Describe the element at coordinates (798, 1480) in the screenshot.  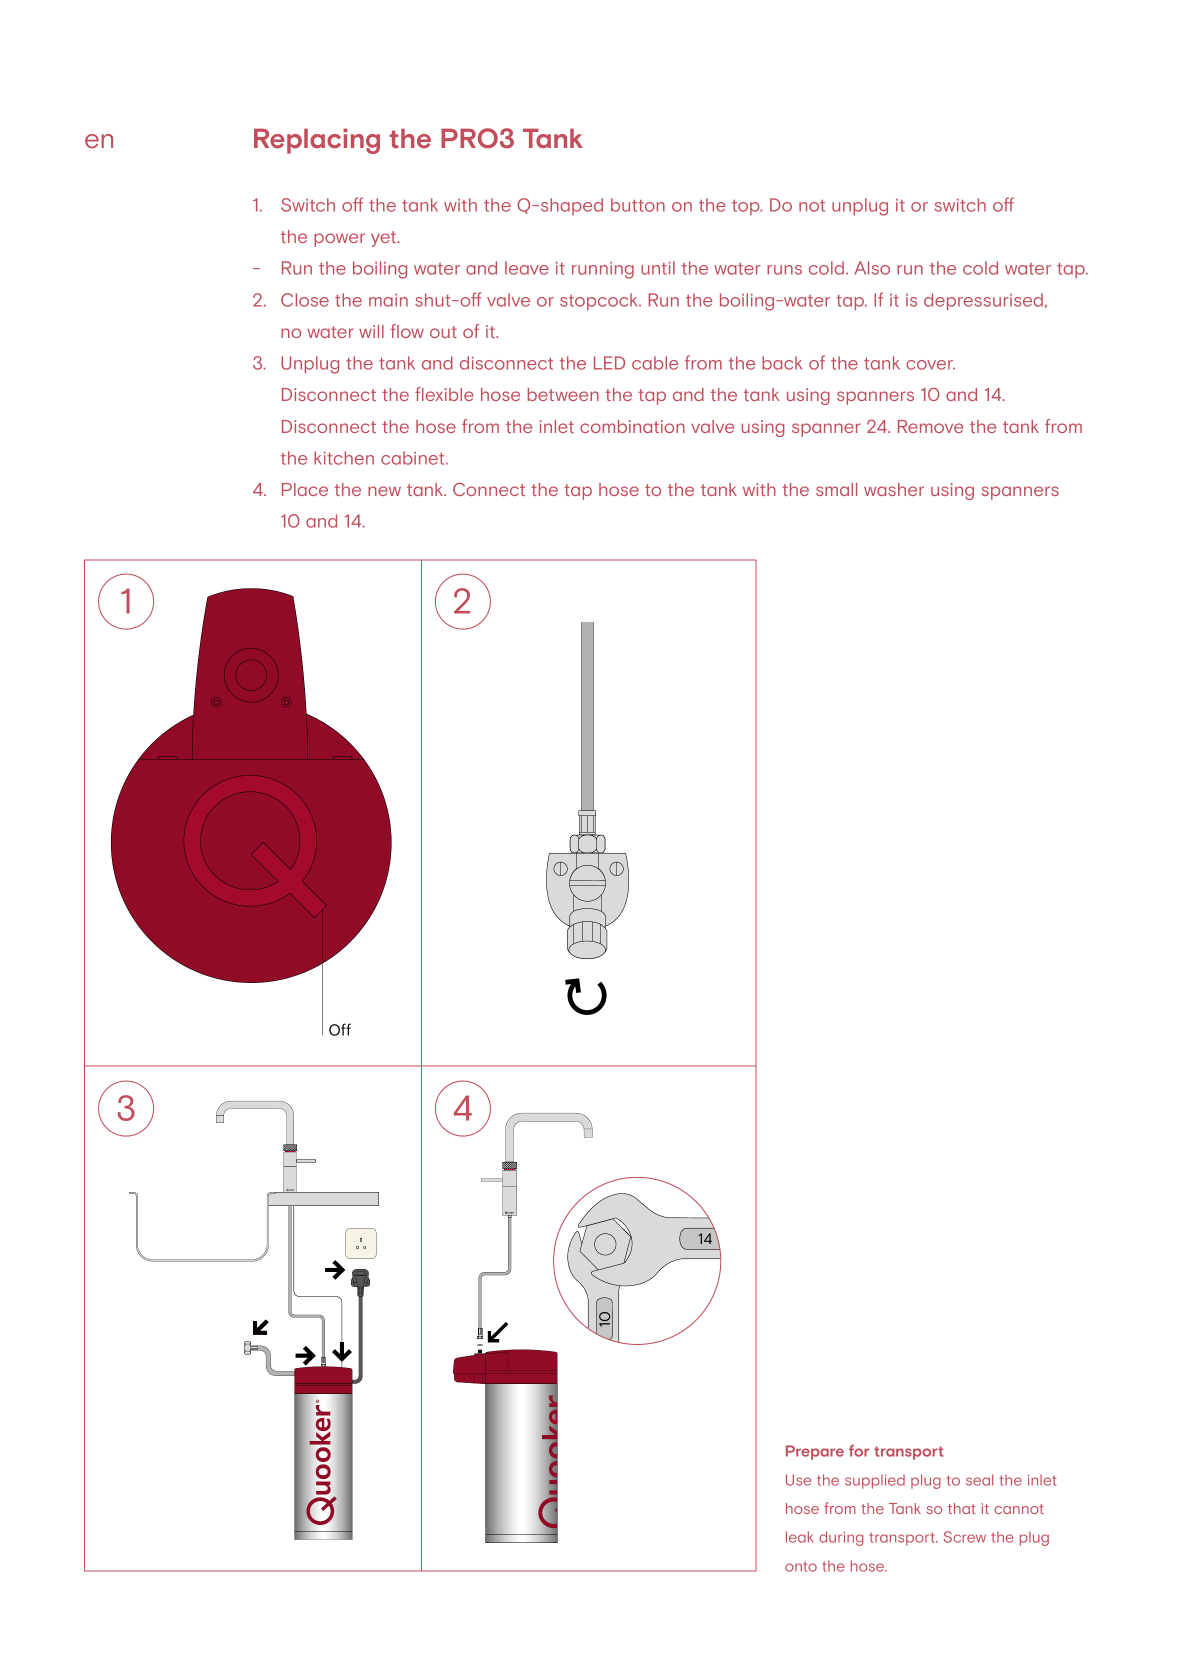
I see `Use` at that location.
